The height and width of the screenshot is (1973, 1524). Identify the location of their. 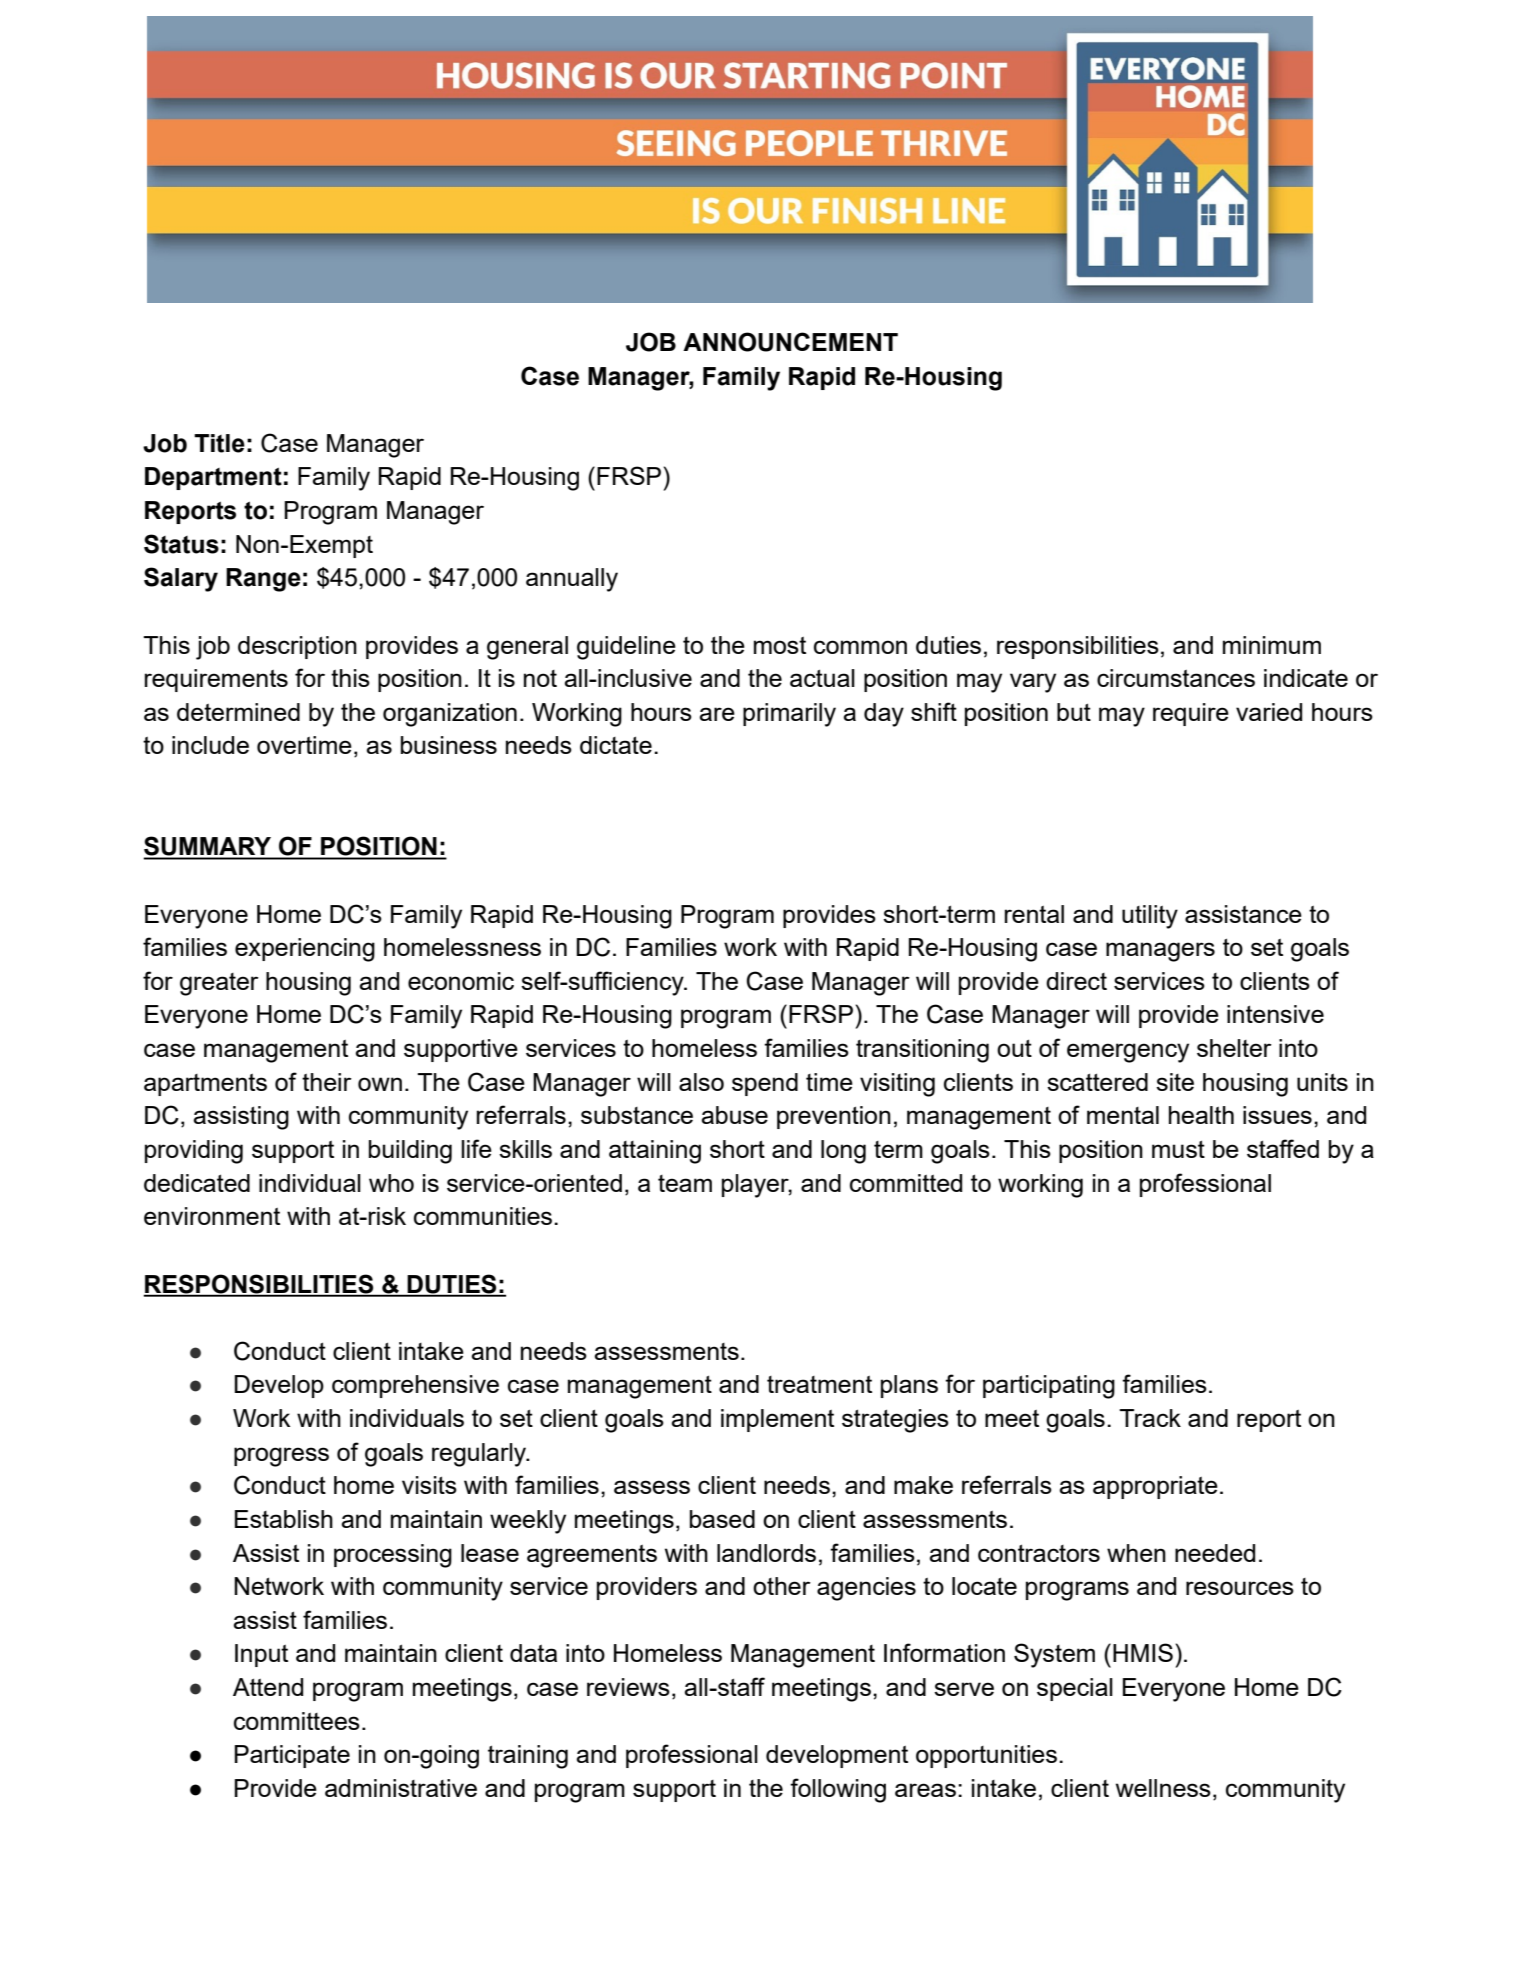
(327, 1082).
